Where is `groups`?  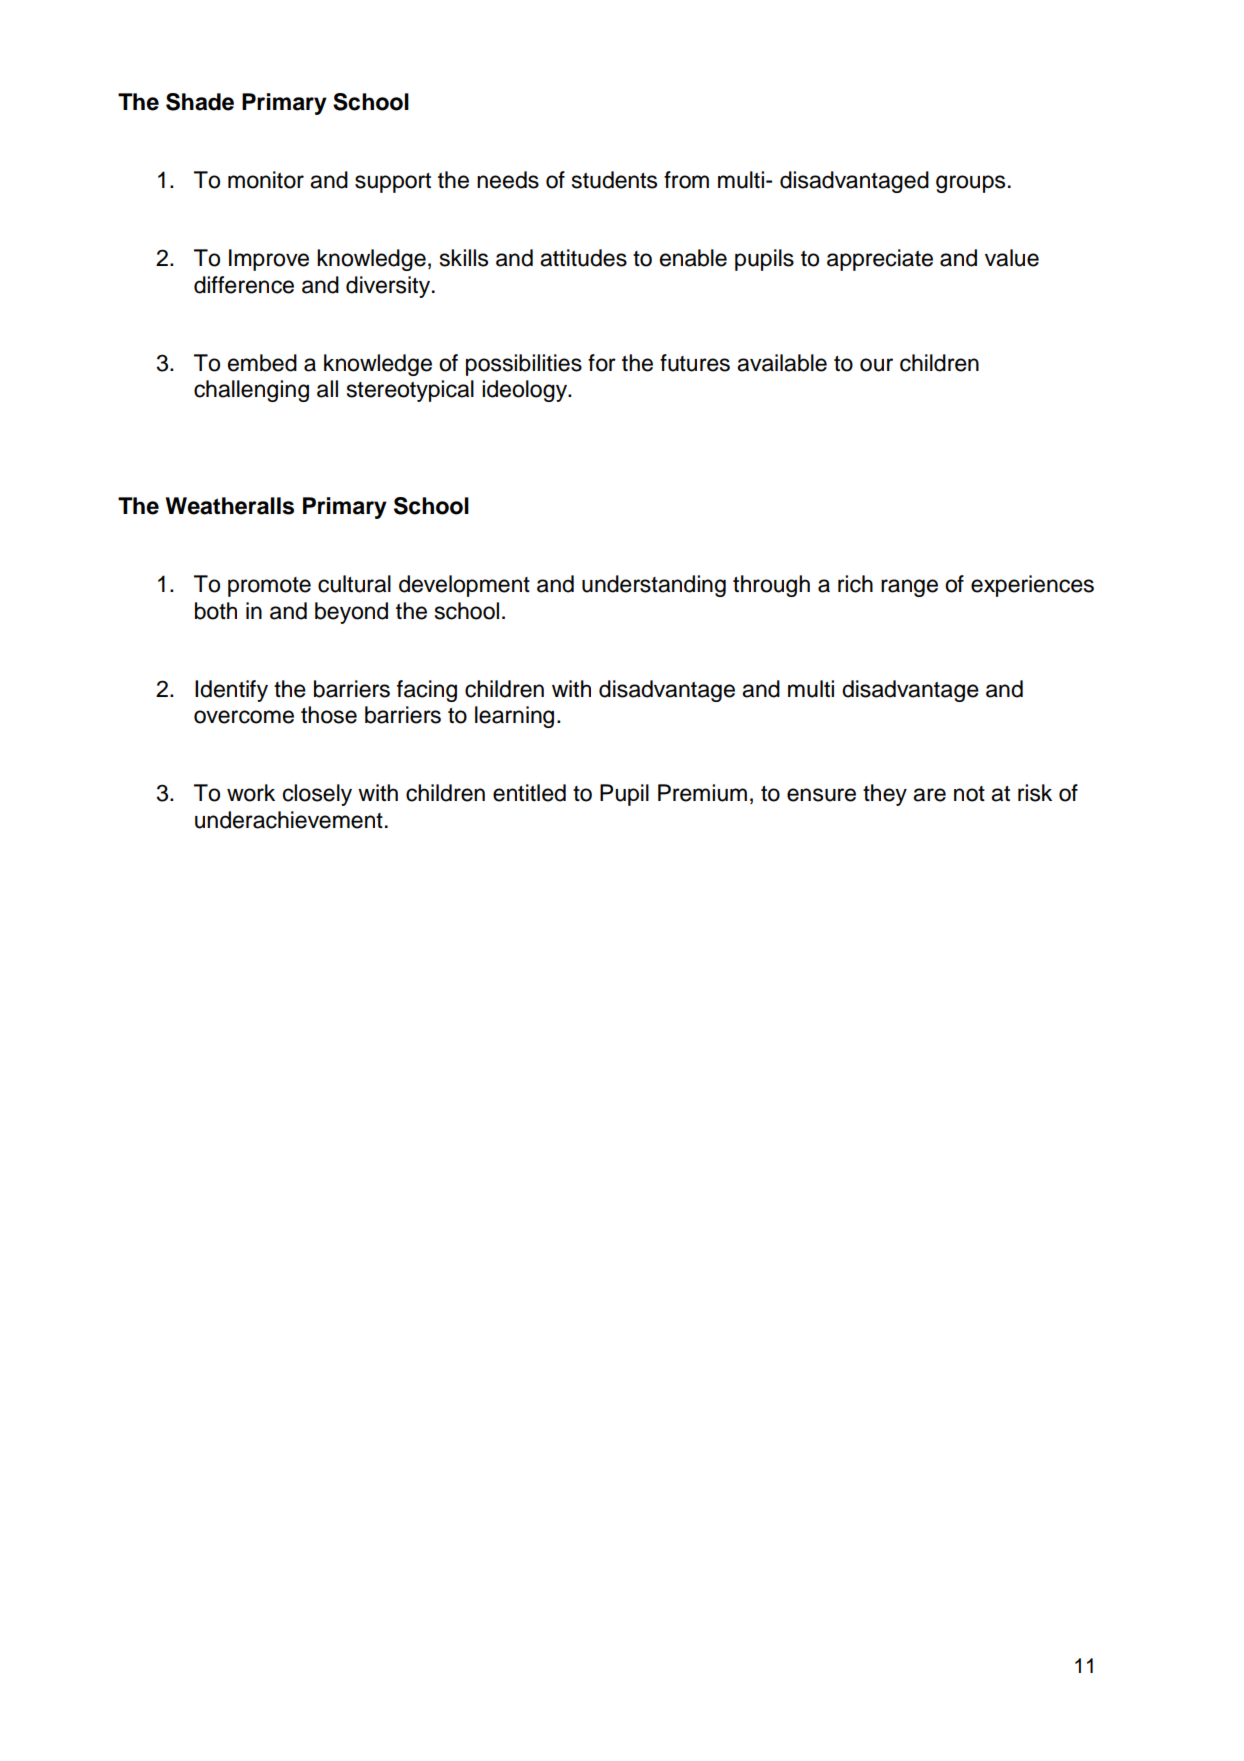
groups is located at coordinates (970, 184).
